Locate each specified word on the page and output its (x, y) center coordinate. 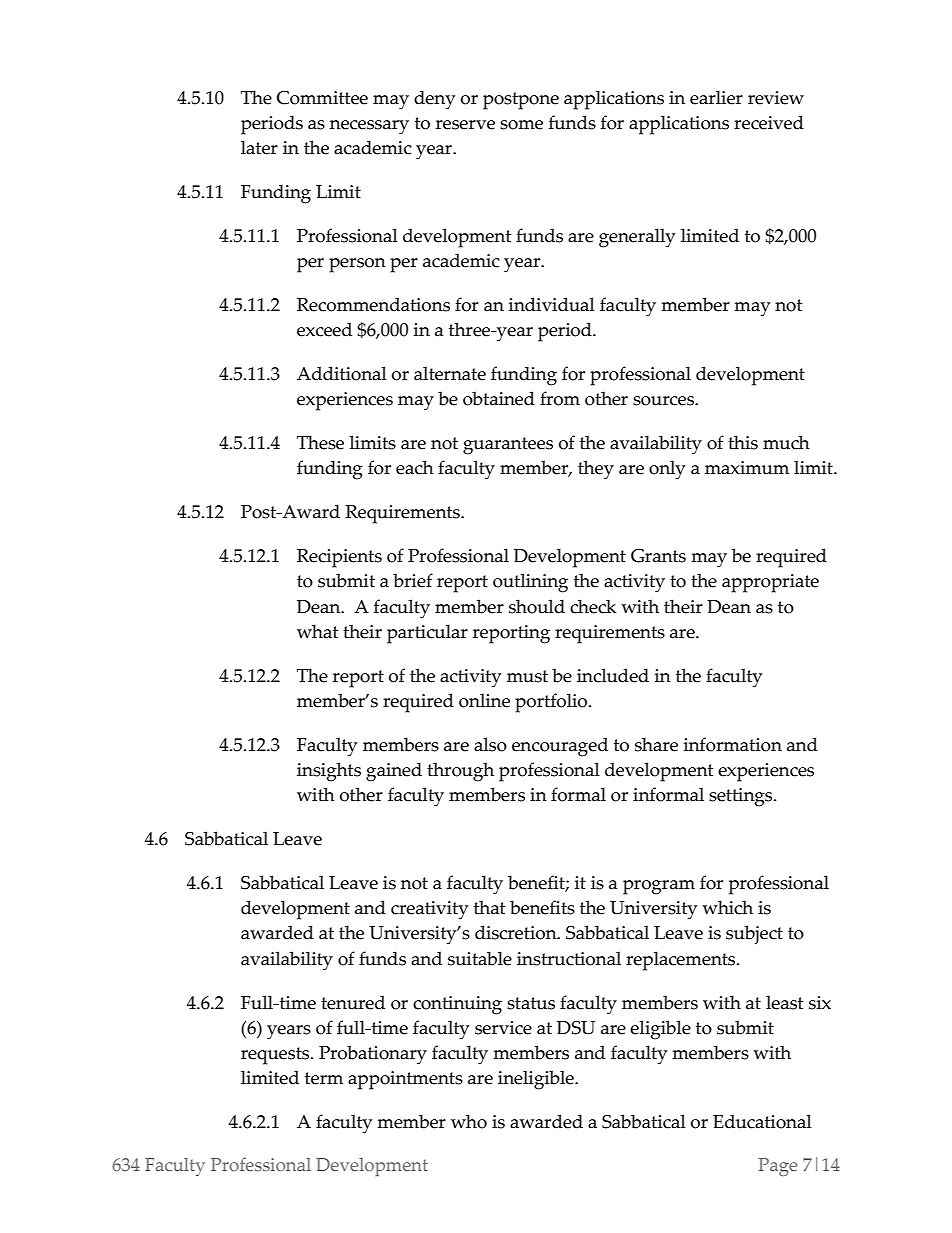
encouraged (560, 747)
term (324, 1078)
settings (742, 797)
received (769, 122)
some (521, 125)
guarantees (508, 446)
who (469, 1121)
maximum (747, 468)
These (320, 442)
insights (329, 772)
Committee (322, 98)
